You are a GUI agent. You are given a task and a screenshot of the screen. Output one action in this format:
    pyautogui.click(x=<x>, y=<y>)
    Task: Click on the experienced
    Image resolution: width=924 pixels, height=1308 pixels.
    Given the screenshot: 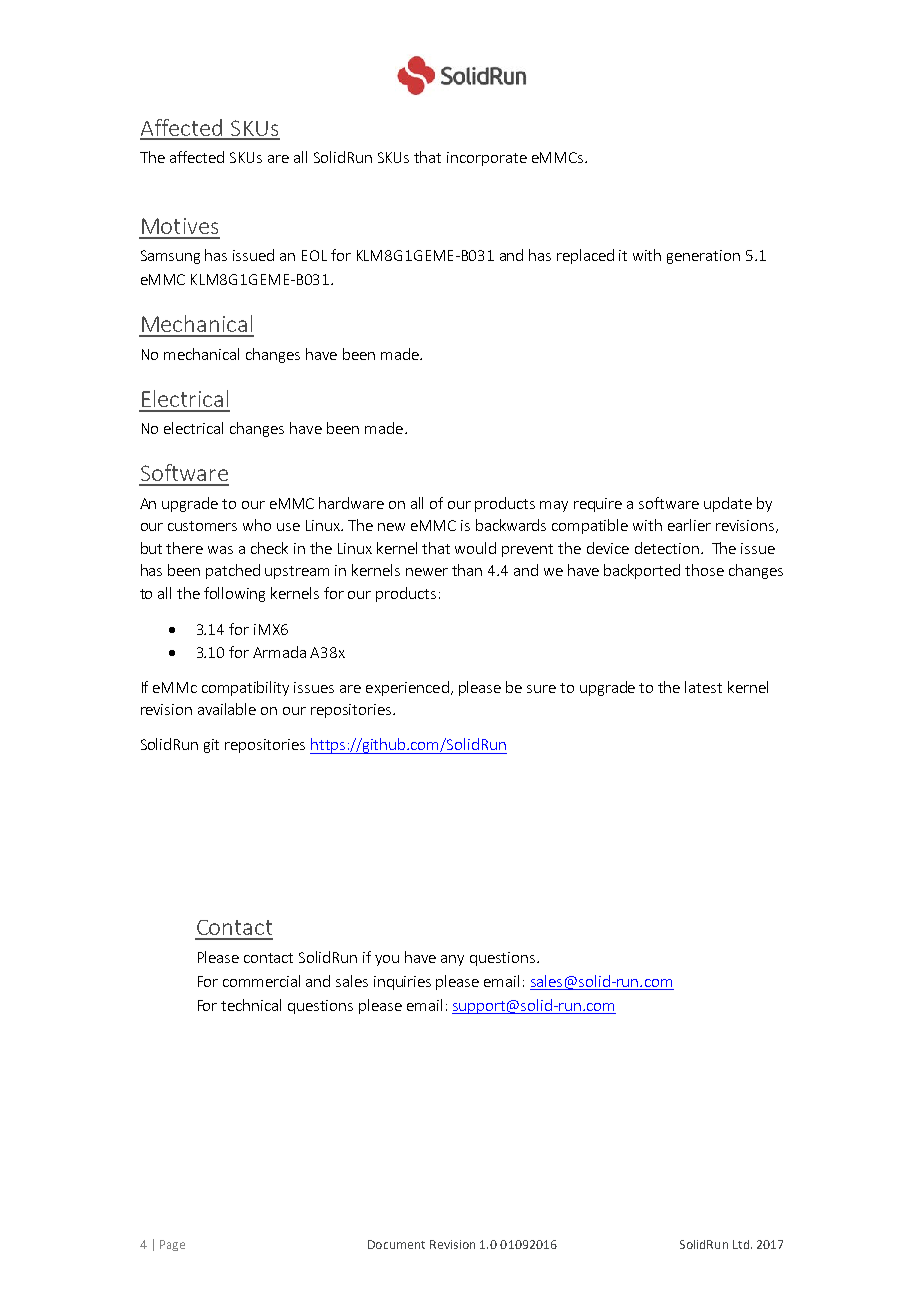 What is the action you would take?
    pyautogui.click(x=407, y=688)
